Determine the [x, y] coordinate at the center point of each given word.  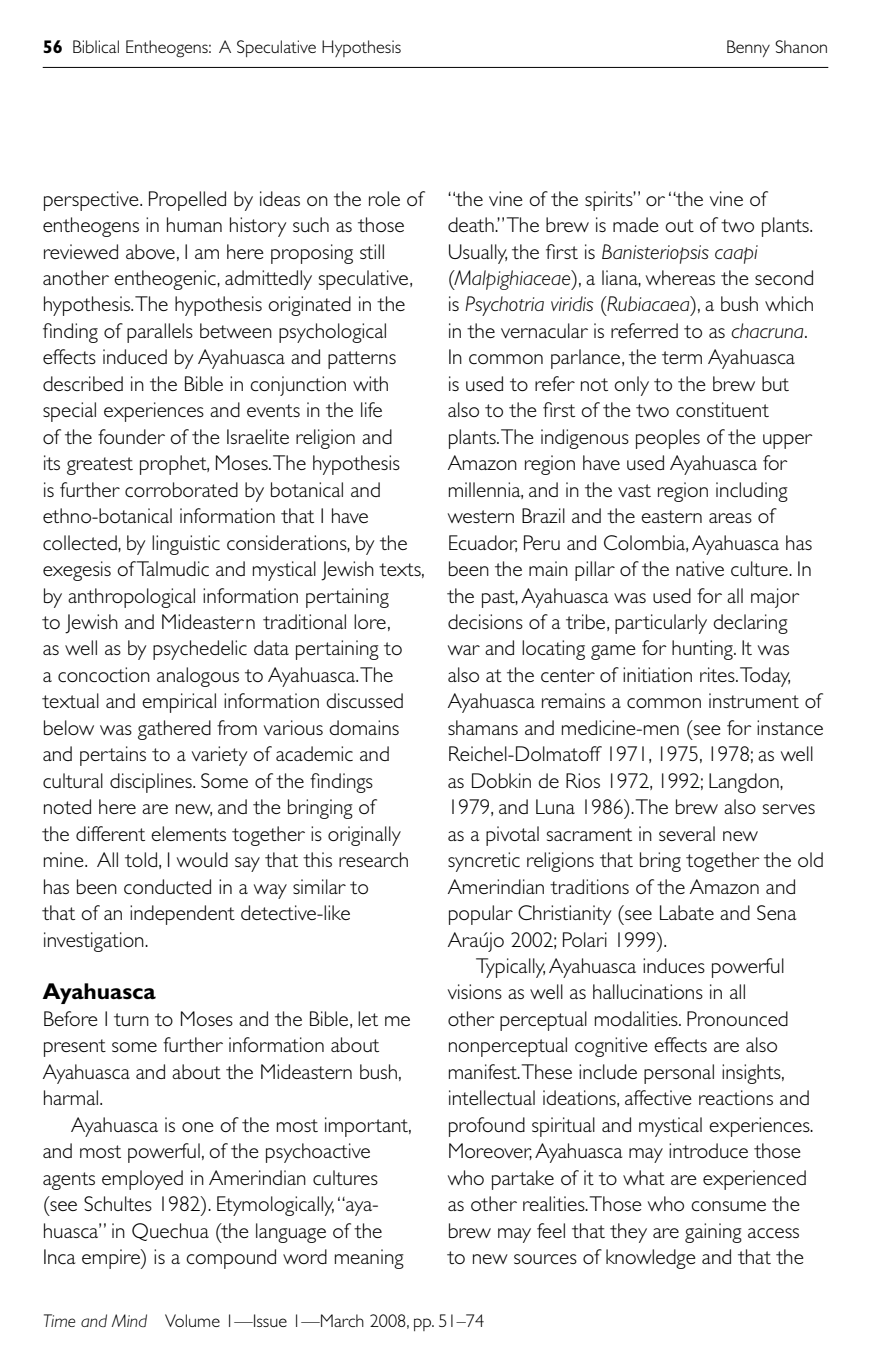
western [481, 516]
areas [730, 518]
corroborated [181, 489]
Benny [748, 48]
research [373, 859]
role [384, 198]
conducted [167, 886]
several [687, 833]
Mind [129, 1320]
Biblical [96, 46]
